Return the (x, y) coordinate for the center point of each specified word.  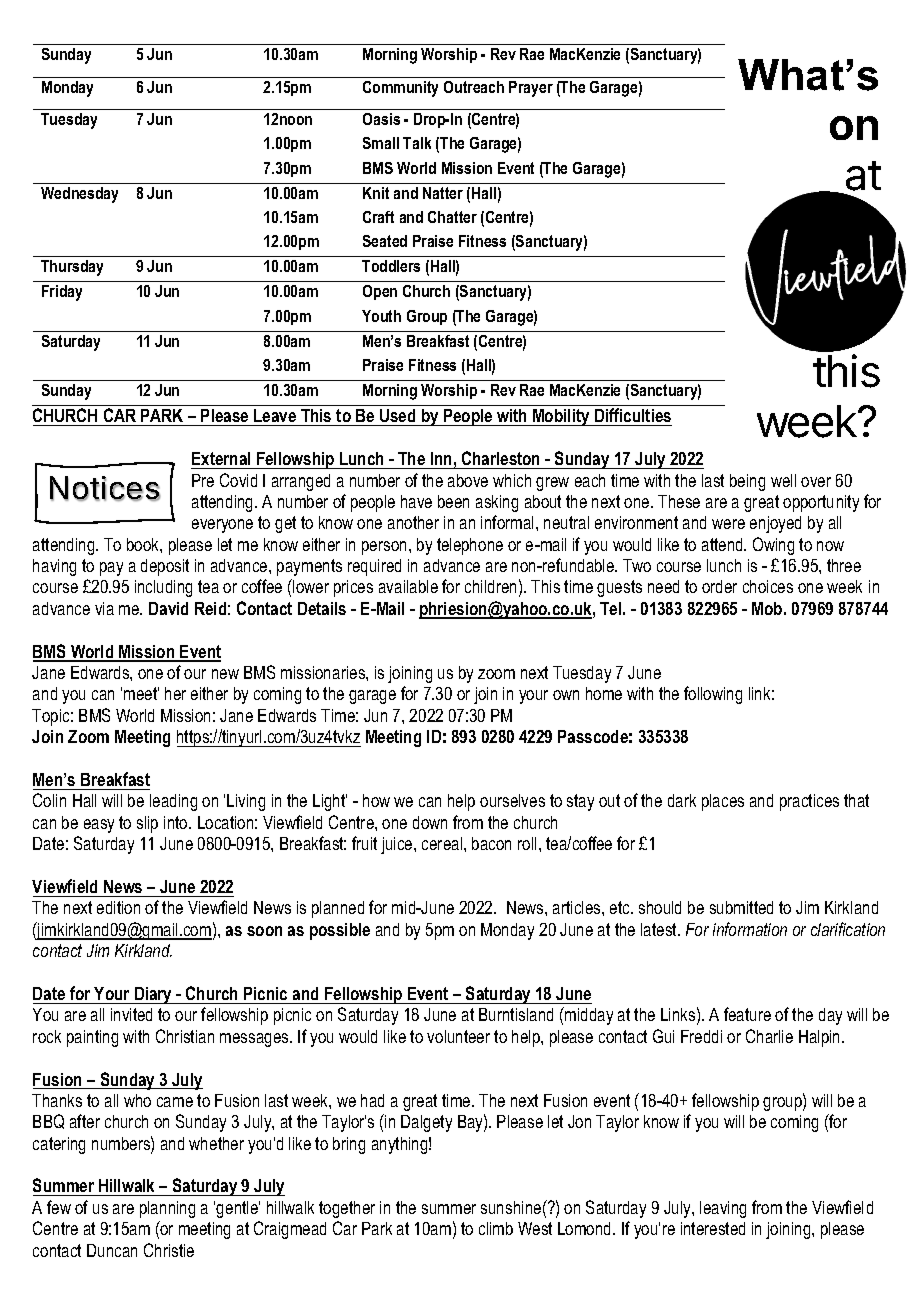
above (468, 480)
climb (496, 1228)
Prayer (531, 89)
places (723, 802)
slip (147, 824)
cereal (443, 843)
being (747, 482)
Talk (417, 143)
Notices (105, 488)
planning (167, 1209)
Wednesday (79, 195)
